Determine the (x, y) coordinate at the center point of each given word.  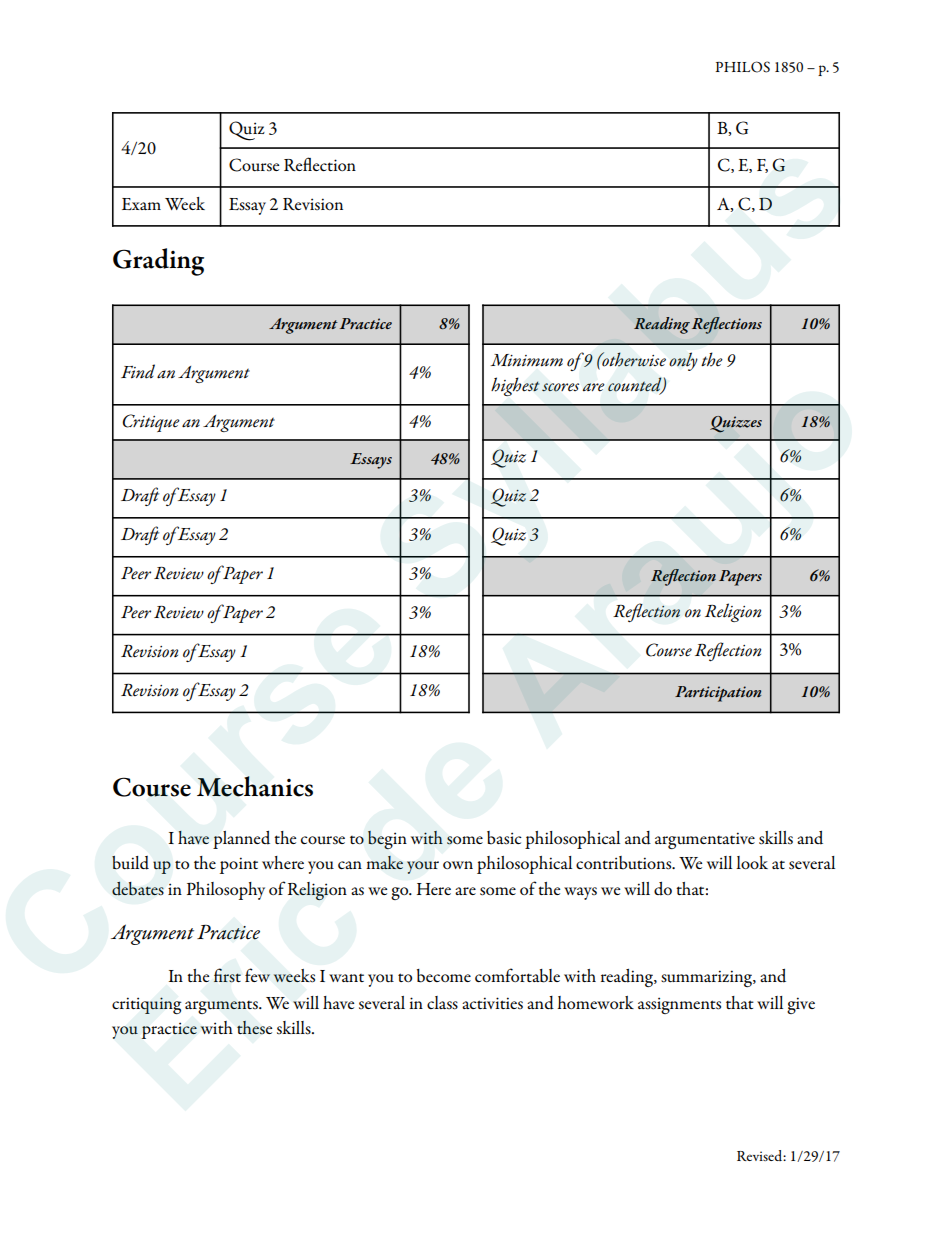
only (683, 361)
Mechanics (255, 786)
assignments (679, 1005)
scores (560, 387)
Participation (718, 694)
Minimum (526, 360)
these (254, 1028)
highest (515, 386)
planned (241, 840)
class (442, 1003)
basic (504, 838)
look (752, 862)
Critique (151, 423)
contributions (625, 863)
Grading (158, 262)
